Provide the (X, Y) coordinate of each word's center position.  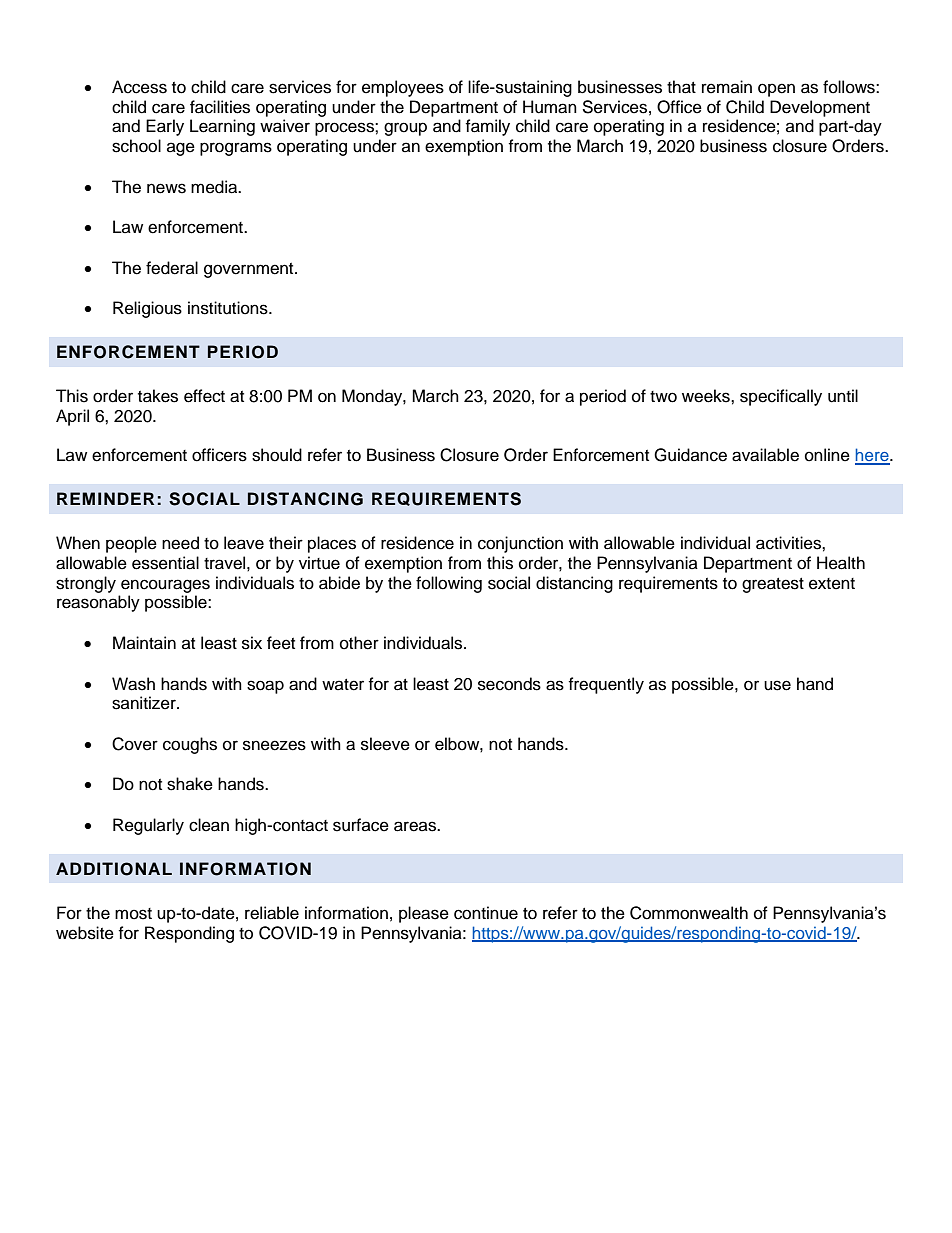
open (776, 90)
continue (486, 913)
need (180, 543)
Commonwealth (689, 913)
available (765, 455)
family (487, 127)
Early (165, 127)
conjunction (520, 544)
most (133, 914)
